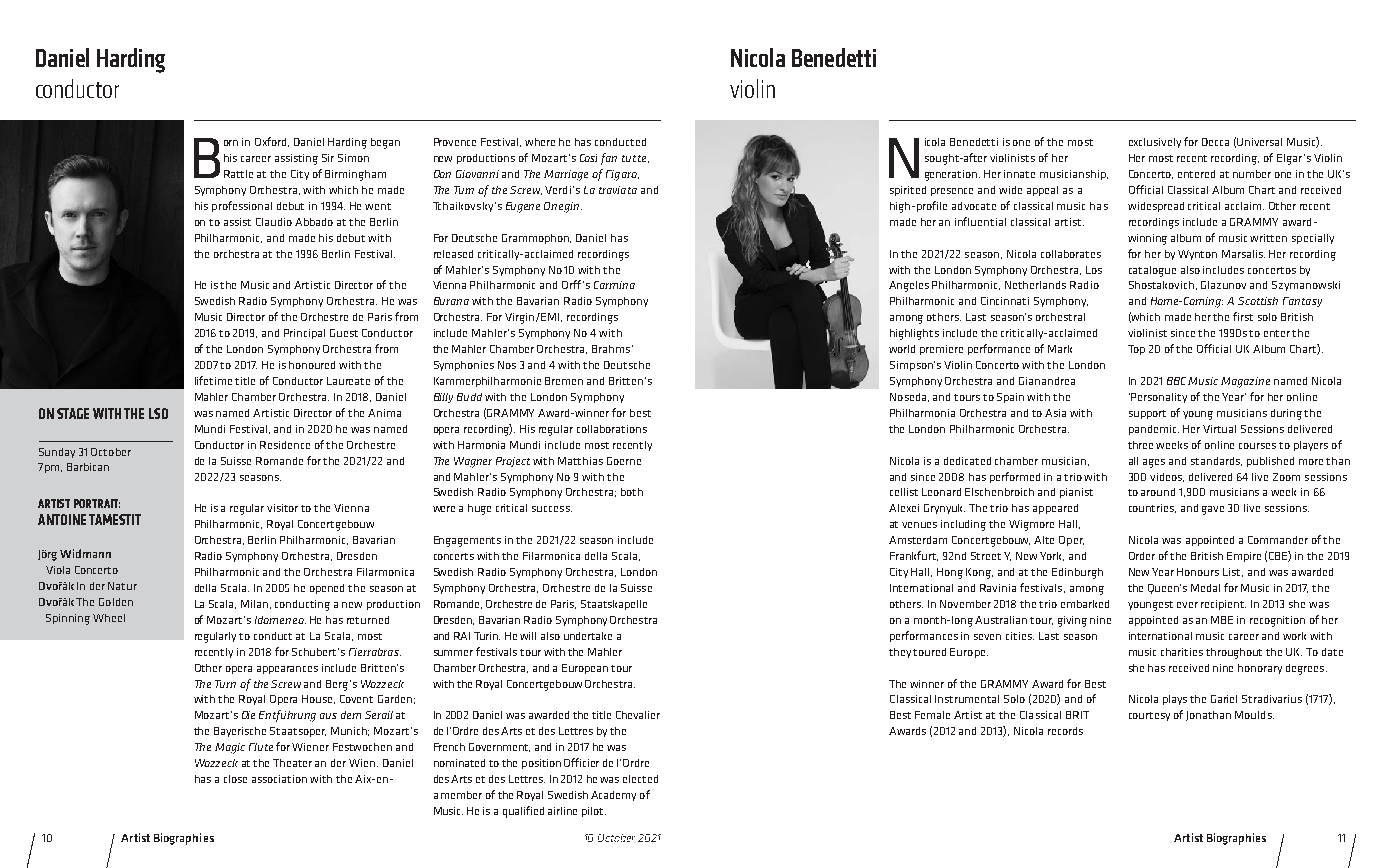  I want to click on Oxford, so click(272, 142).
